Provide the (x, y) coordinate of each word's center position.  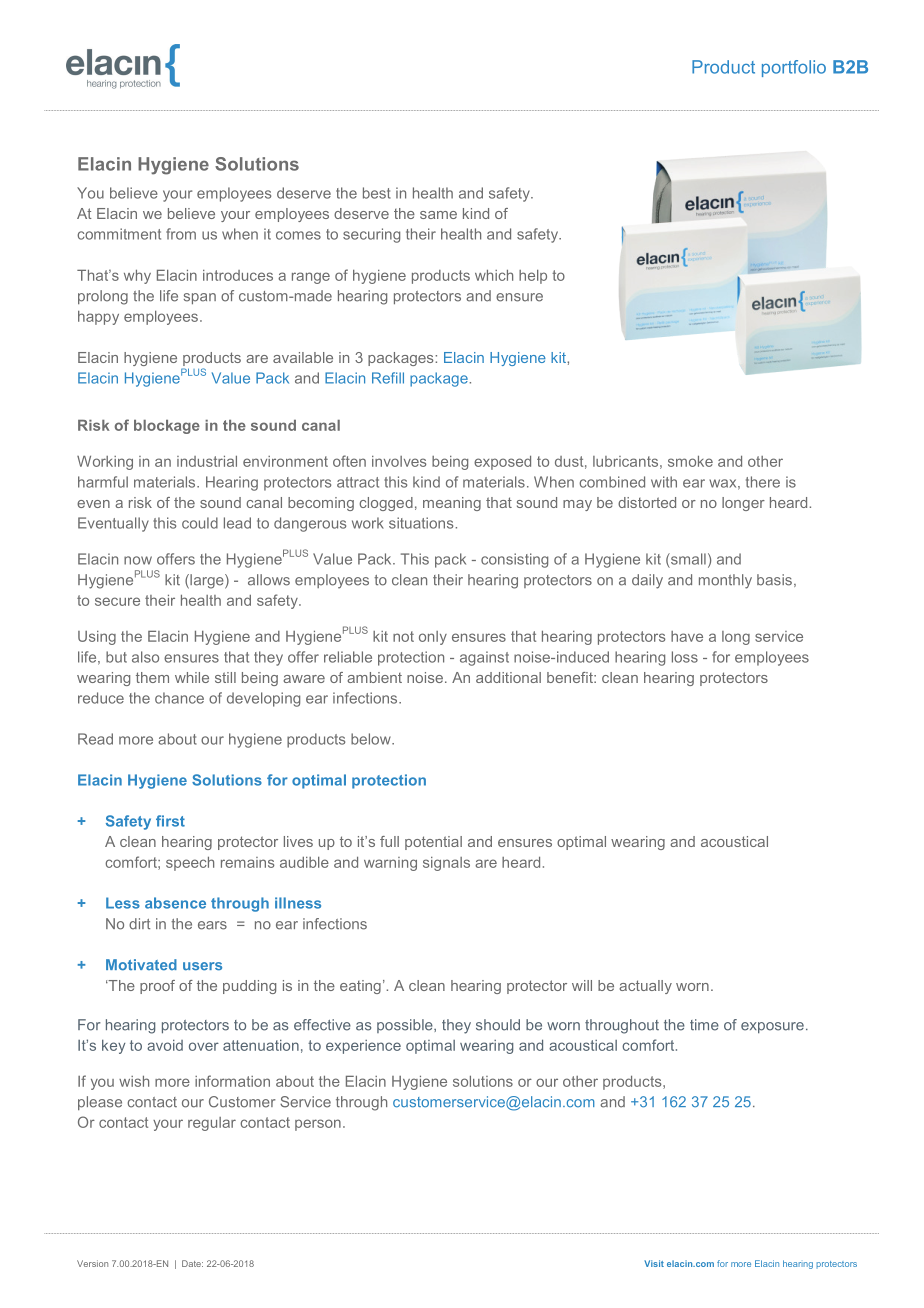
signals (446, 864)
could (200, 523)
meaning (452, 504)
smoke (690, 461)
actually (645, 987)
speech (190, 864)
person (318, 1125)
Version (92, 1263)
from (181, 234)
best (377, 193)
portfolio (794, 68)
